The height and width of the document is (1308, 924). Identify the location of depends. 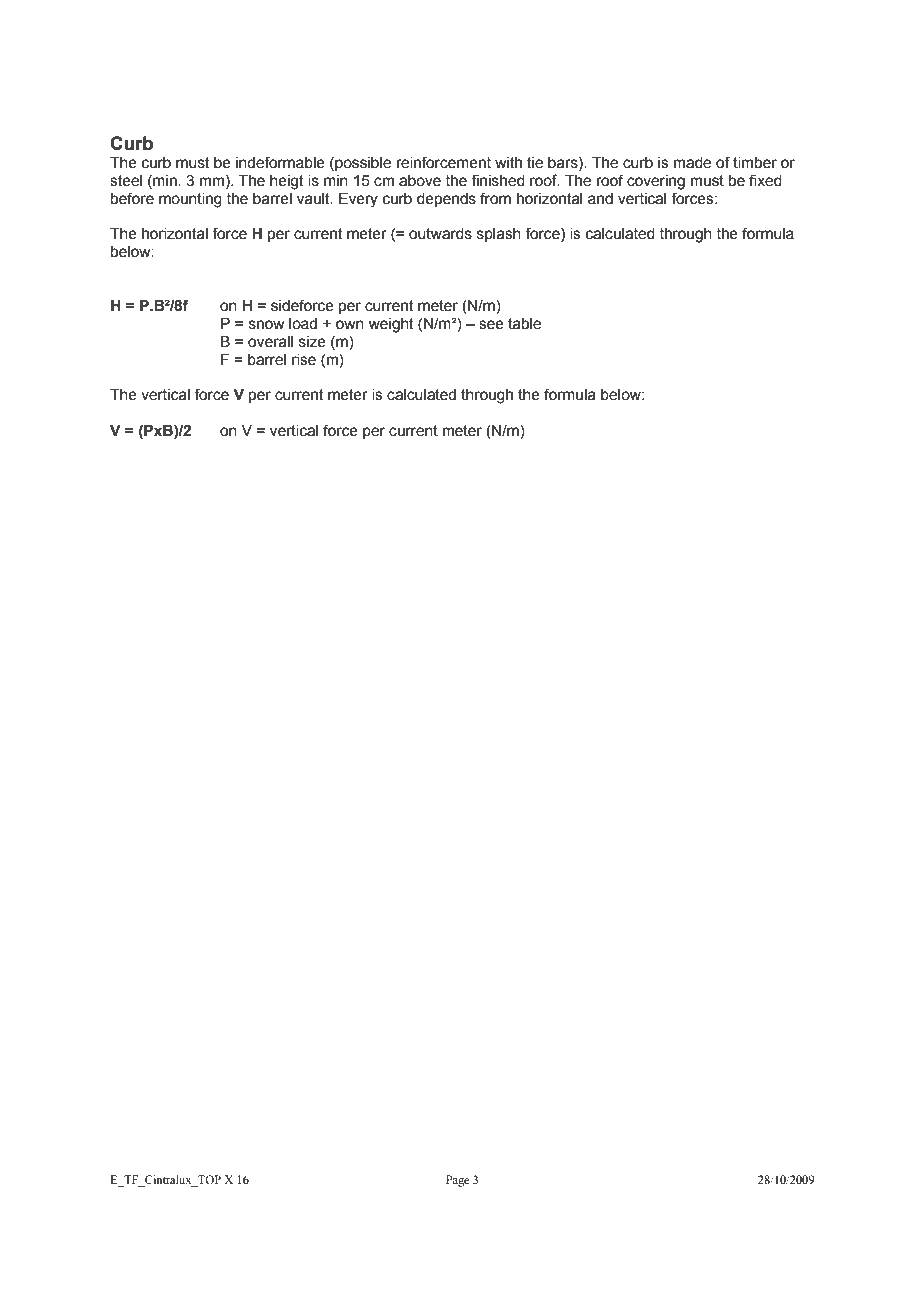
(446, 200).
